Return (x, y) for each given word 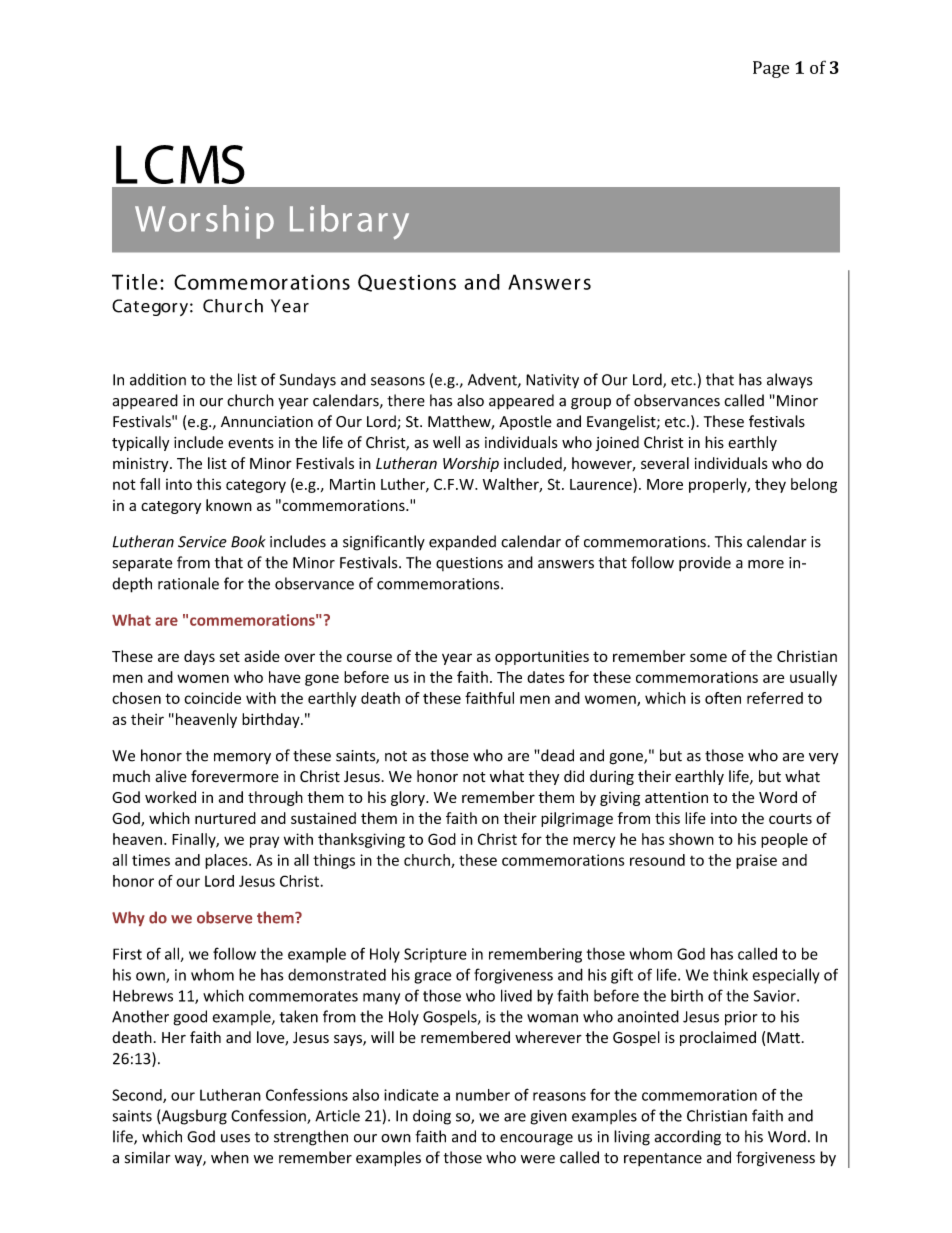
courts (790, 819)
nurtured (225, 818)
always (789, 381)
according (688, 1138)
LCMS (180, 164)
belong (814, 485)
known (229, 505)
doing (432, 1117)
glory (409, 798)
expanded (462, 543)
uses (235, 1138)
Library (349, 222)
